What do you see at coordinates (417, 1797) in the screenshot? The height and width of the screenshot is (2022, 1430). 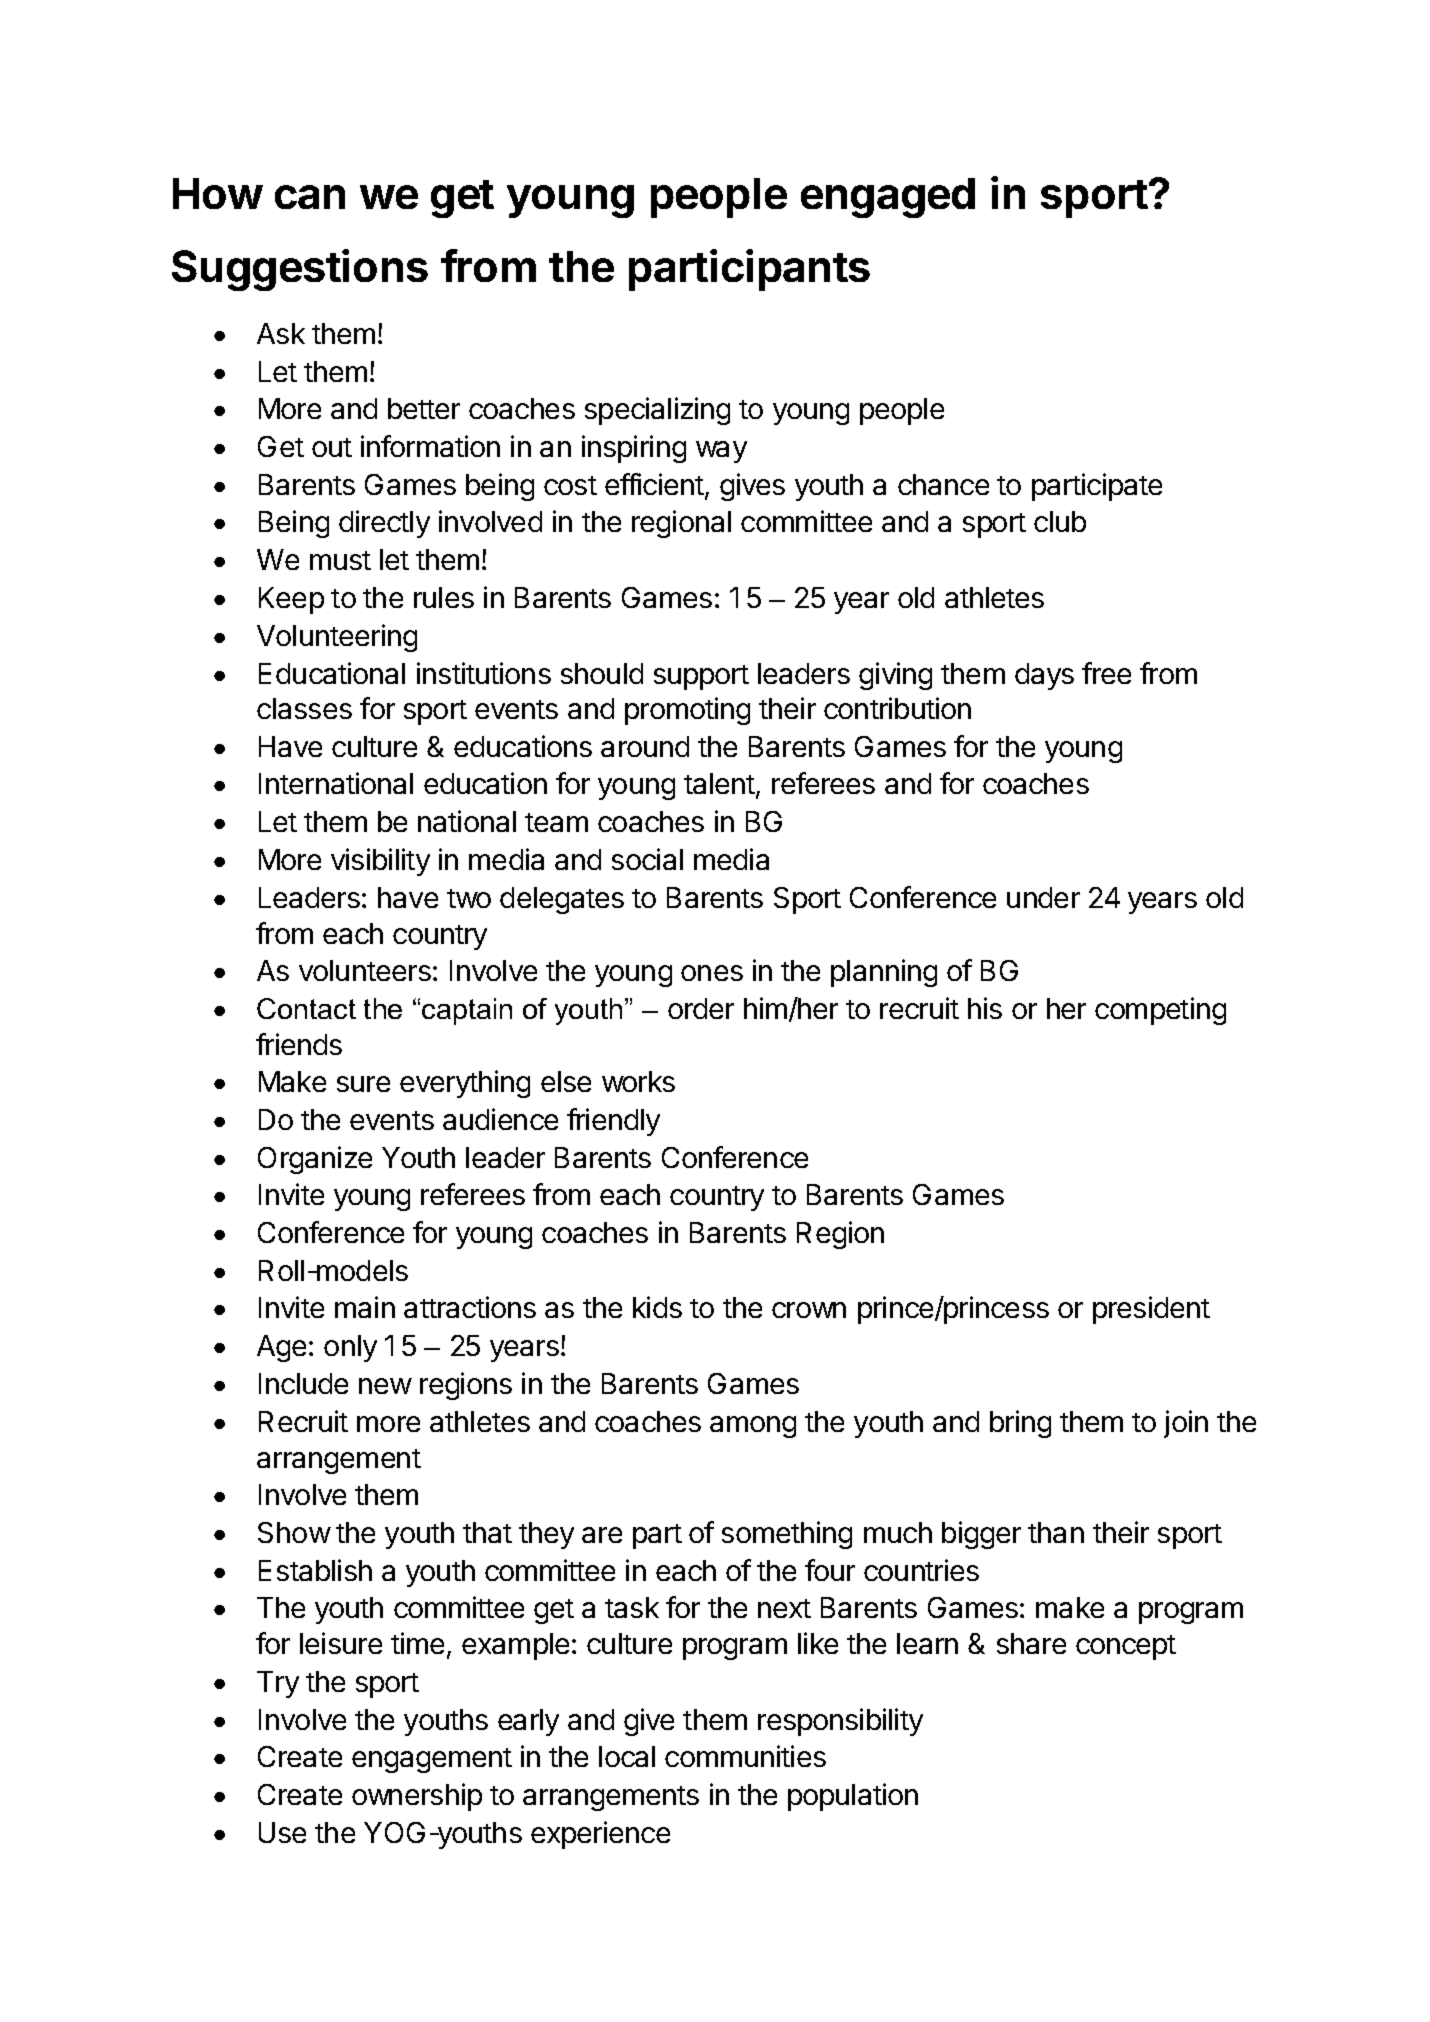 I see `ownership` at bounding box center [417, 1797].
